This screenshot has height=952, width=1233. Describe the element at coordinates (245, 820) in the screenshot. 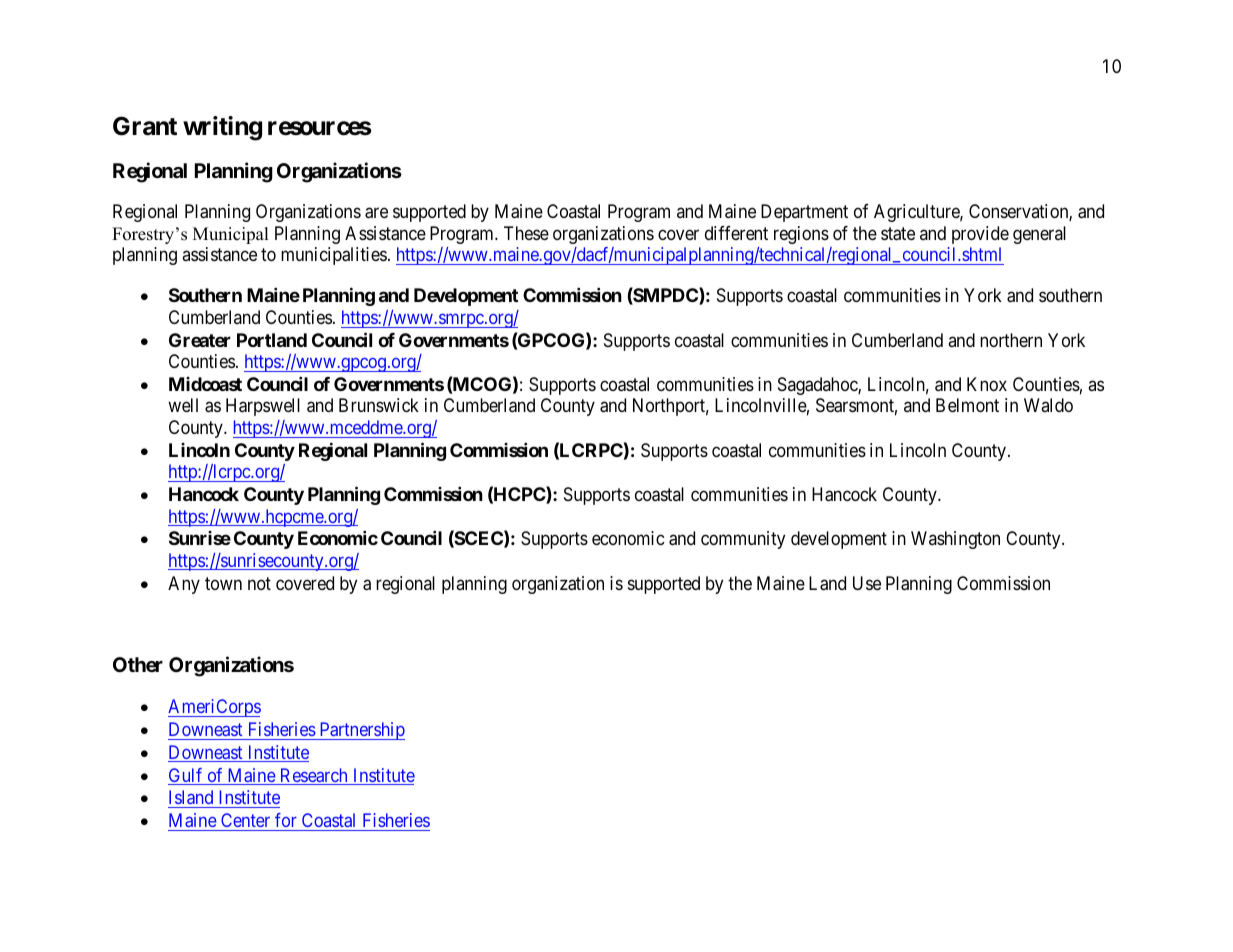

I see `Center` at that location.
